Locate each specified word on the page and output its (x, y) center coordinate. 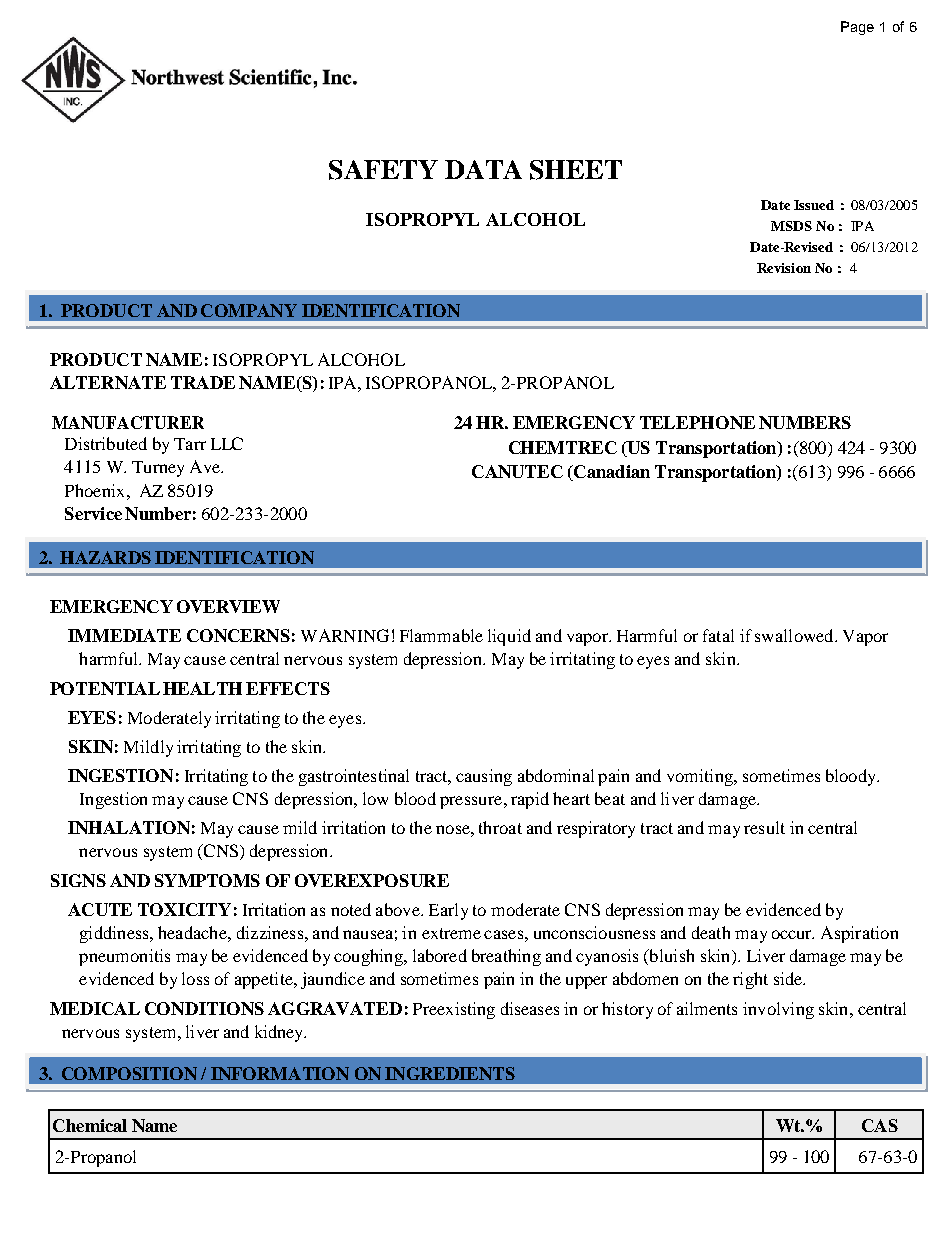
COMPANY (249, 310)
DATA (483, 169)
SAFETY (383, 170)
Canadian (611, 471)
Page (857, 28)
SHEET (576, 170)
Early (448, 911)
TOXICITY (184, 909)
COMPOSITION (129, 1073)
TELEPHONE (697, 422)
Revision (784, 268)
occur (793, 934)
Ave (206, 466)
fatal (718, 635)
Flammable (441, 635)
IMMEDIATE (124, 635)
